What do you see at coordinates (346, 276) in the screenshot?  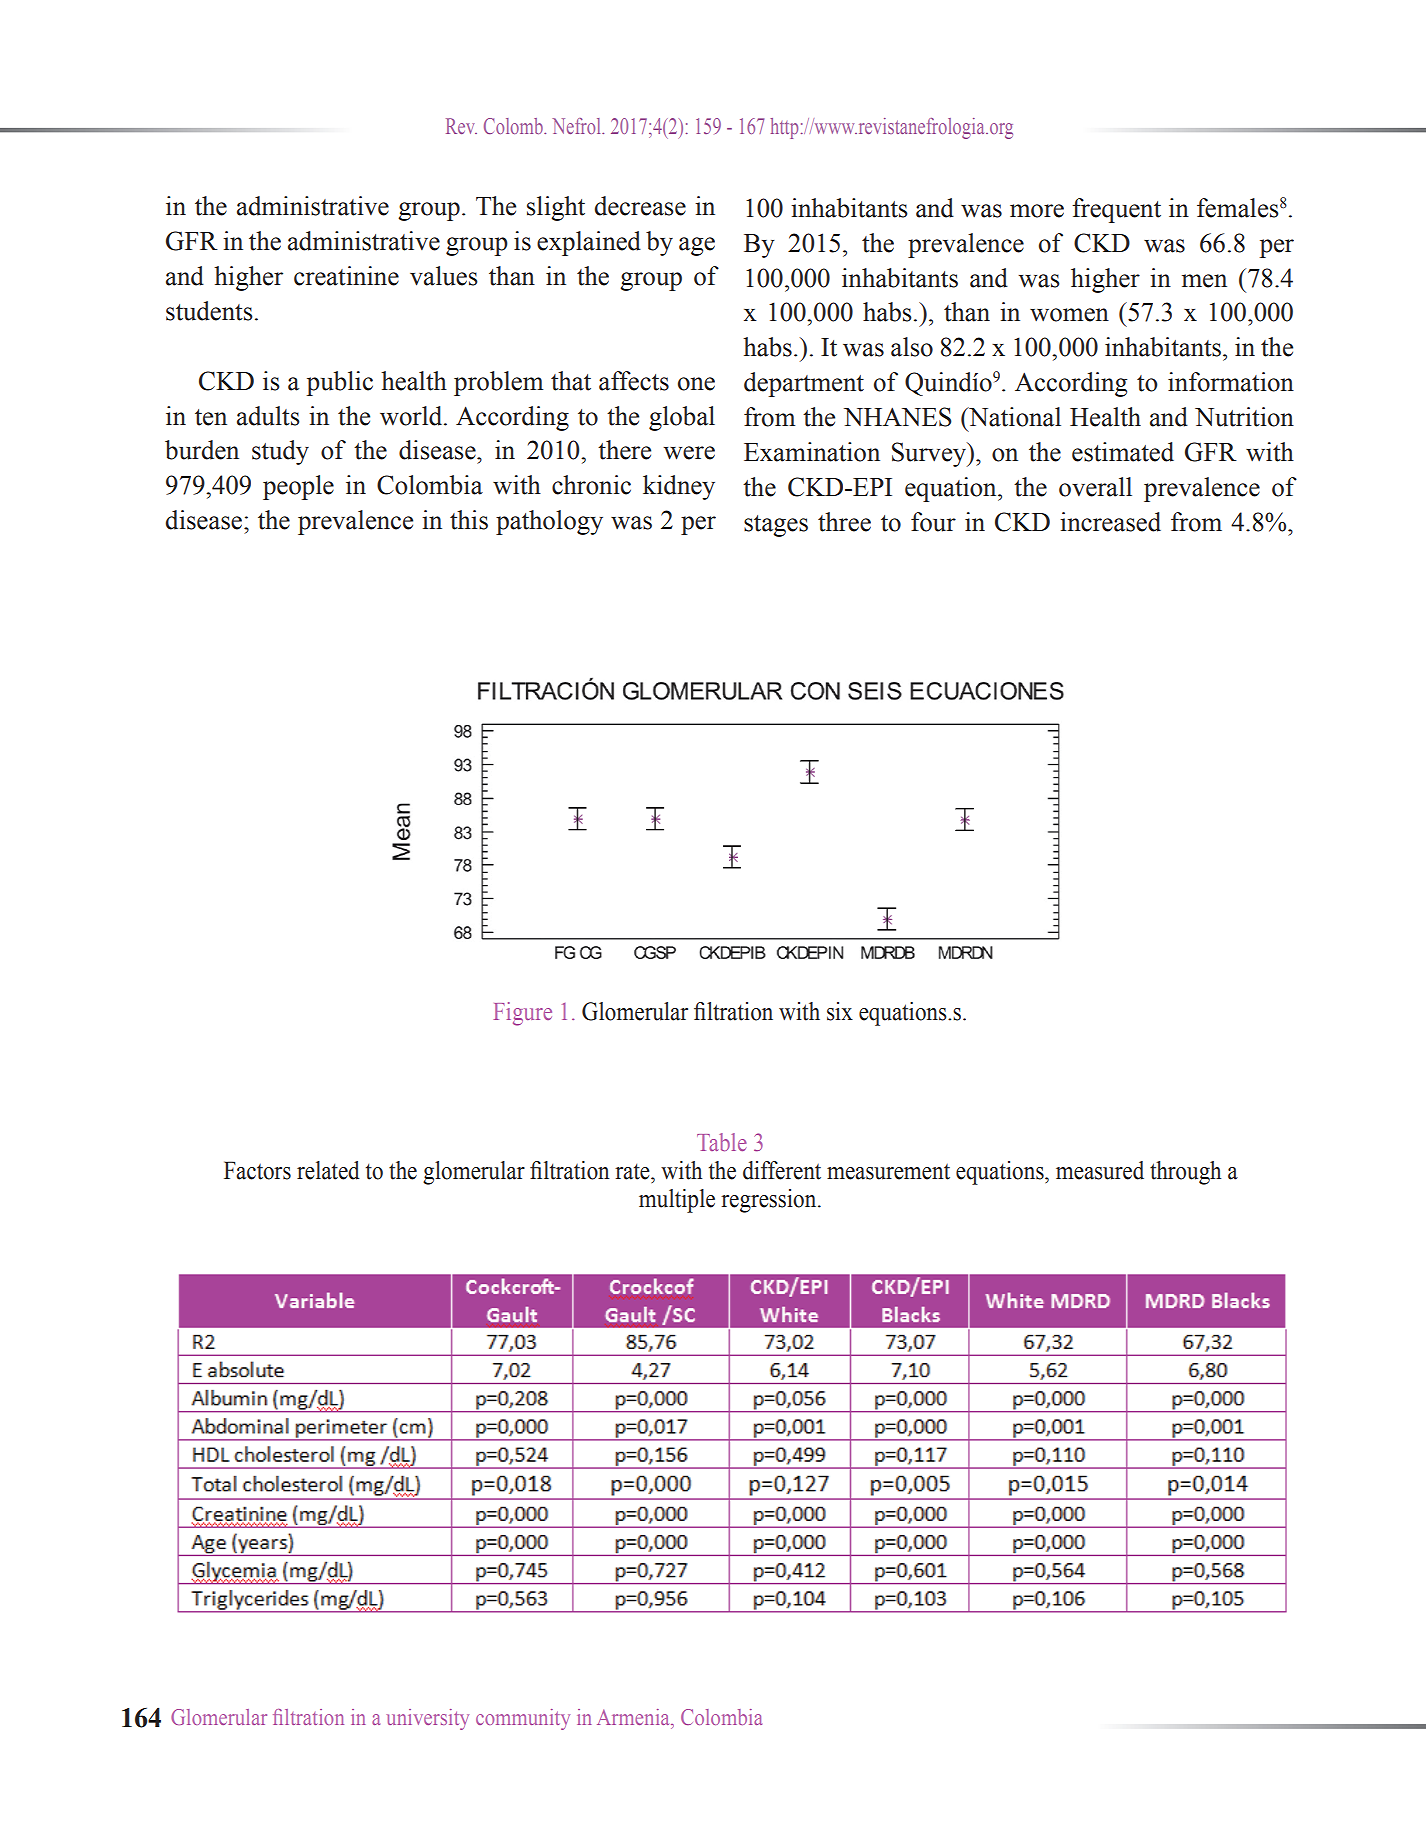 I see `creatinine` at bounding box center [346, 276].
